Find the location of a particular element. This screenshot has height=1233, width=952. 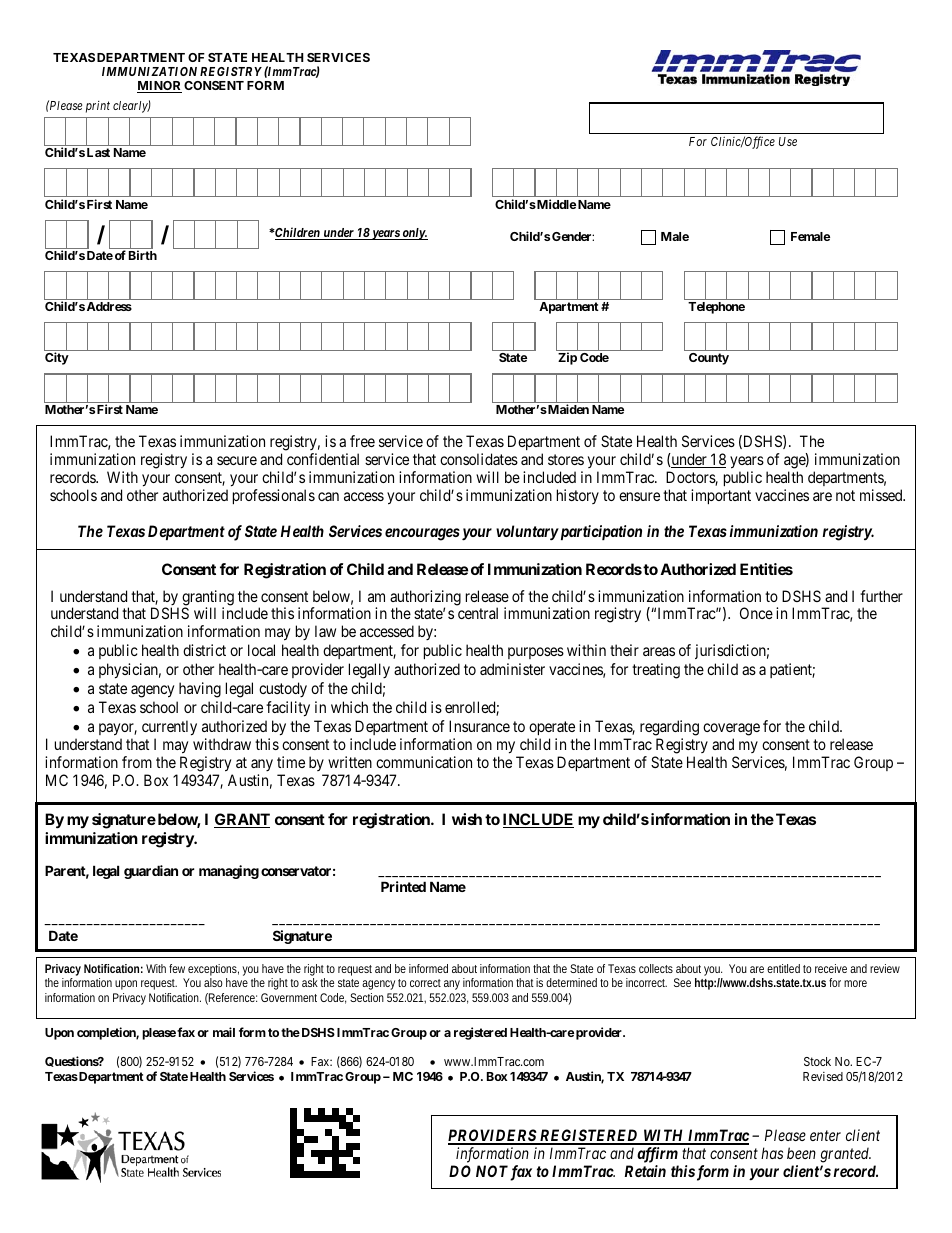

County is located at coordinates (709, 359).
